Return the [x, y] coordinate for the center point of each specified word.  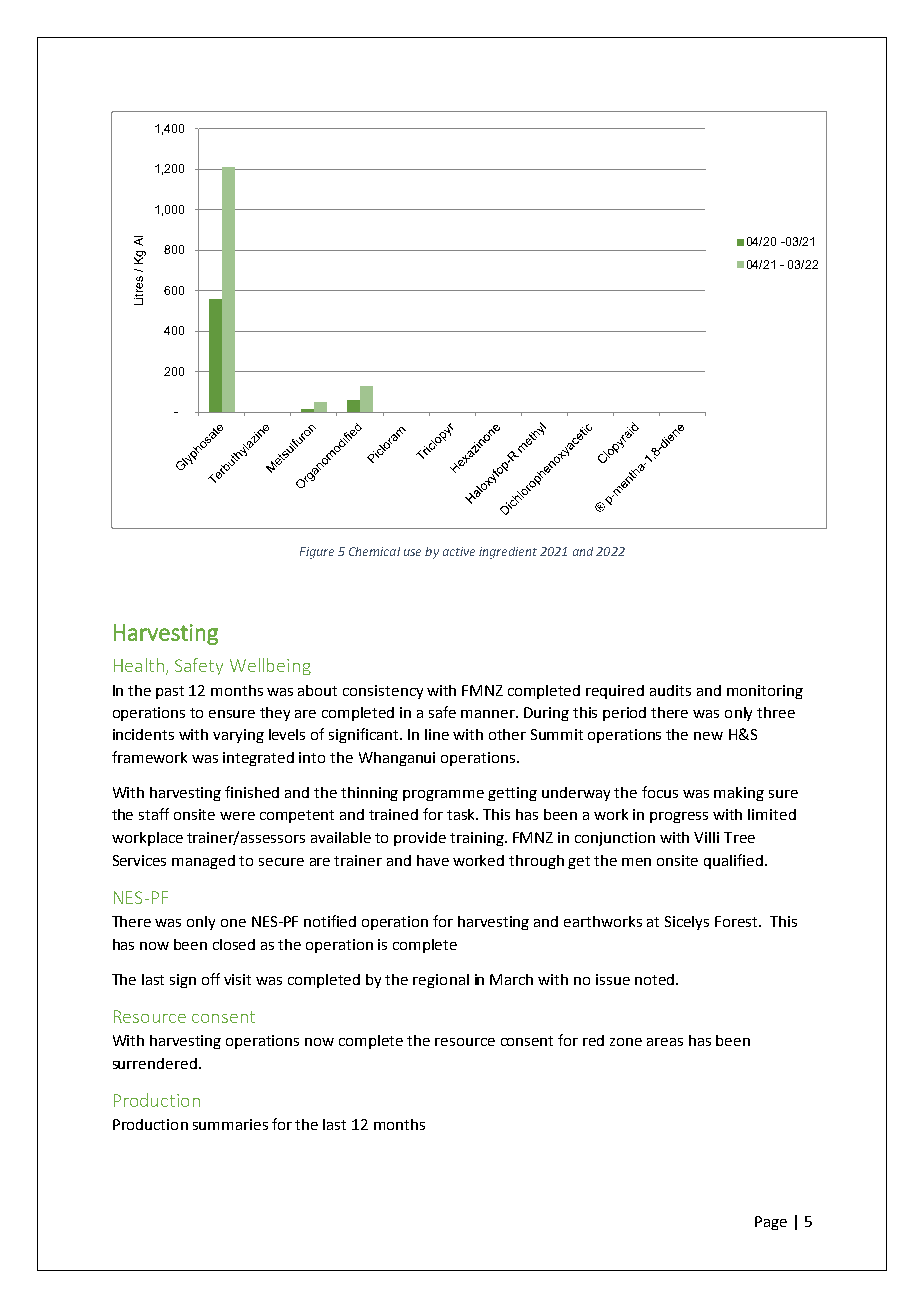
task [462, 814]
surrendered [155, 1063]
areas [665, 1042]
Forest [737, 921]
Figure [317, 553]
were [237, 816]
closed [234, 944]
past [170, 692]
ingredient [508, 553]
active [459, 551]
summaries [230, 1124]
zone [626, 1042]
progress [679, 817]
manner [489, 714]
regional [441, 981]
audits [670, 690]
